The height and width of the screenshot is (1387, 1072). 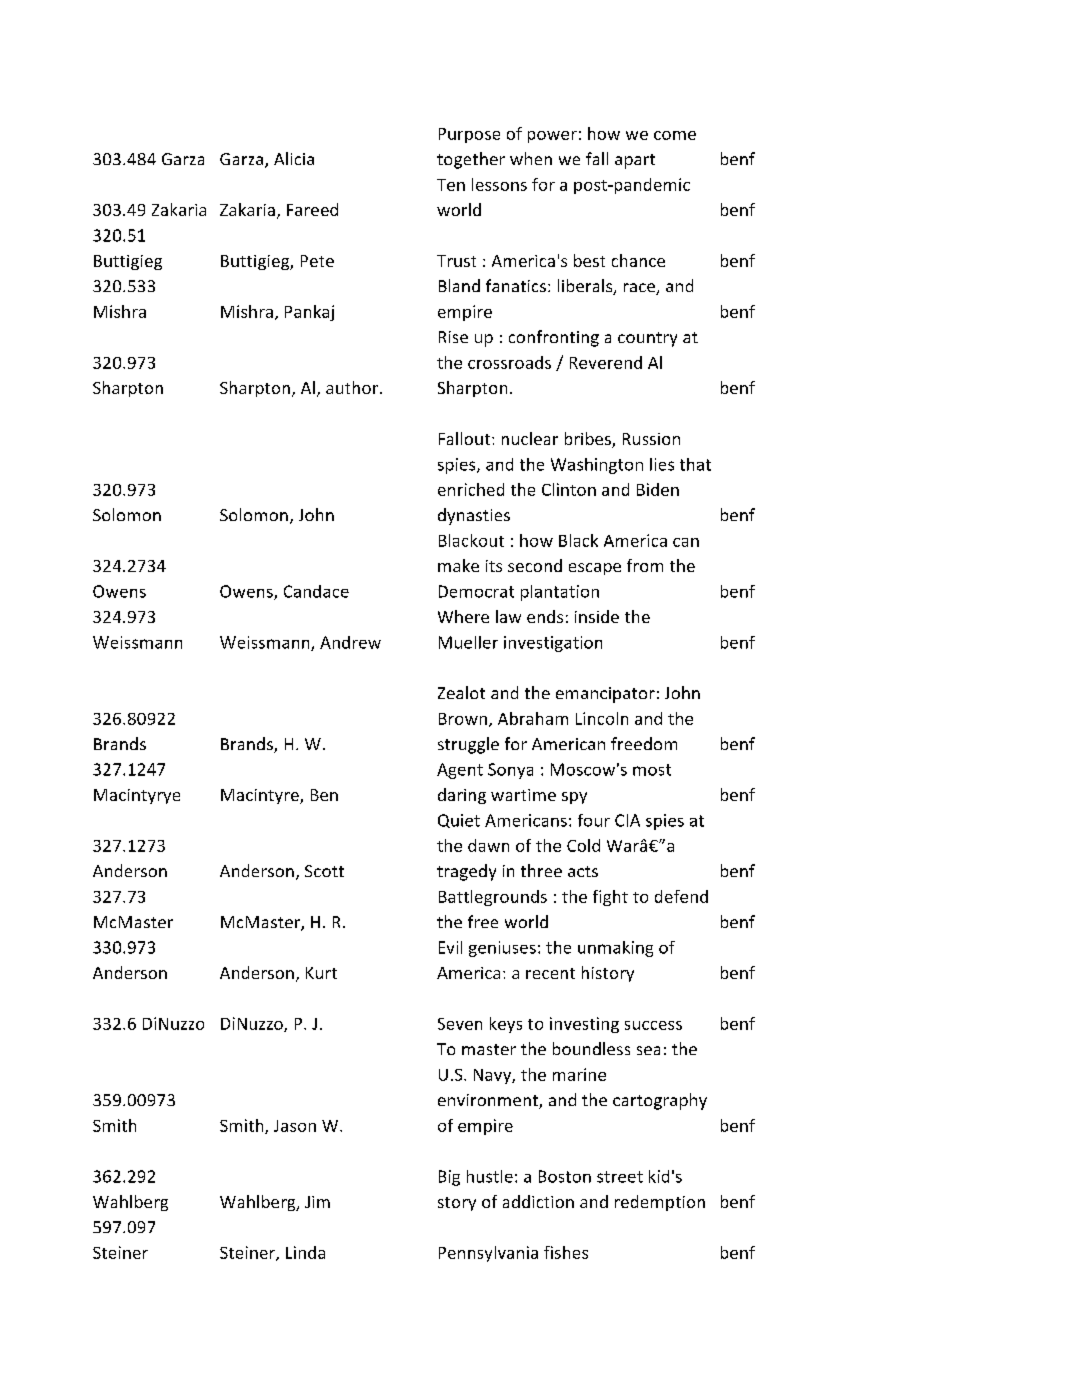 What do you see at coordinates (312, 209) in the screenshot?
I see `Fareed` at bounding box center [312, 209].
